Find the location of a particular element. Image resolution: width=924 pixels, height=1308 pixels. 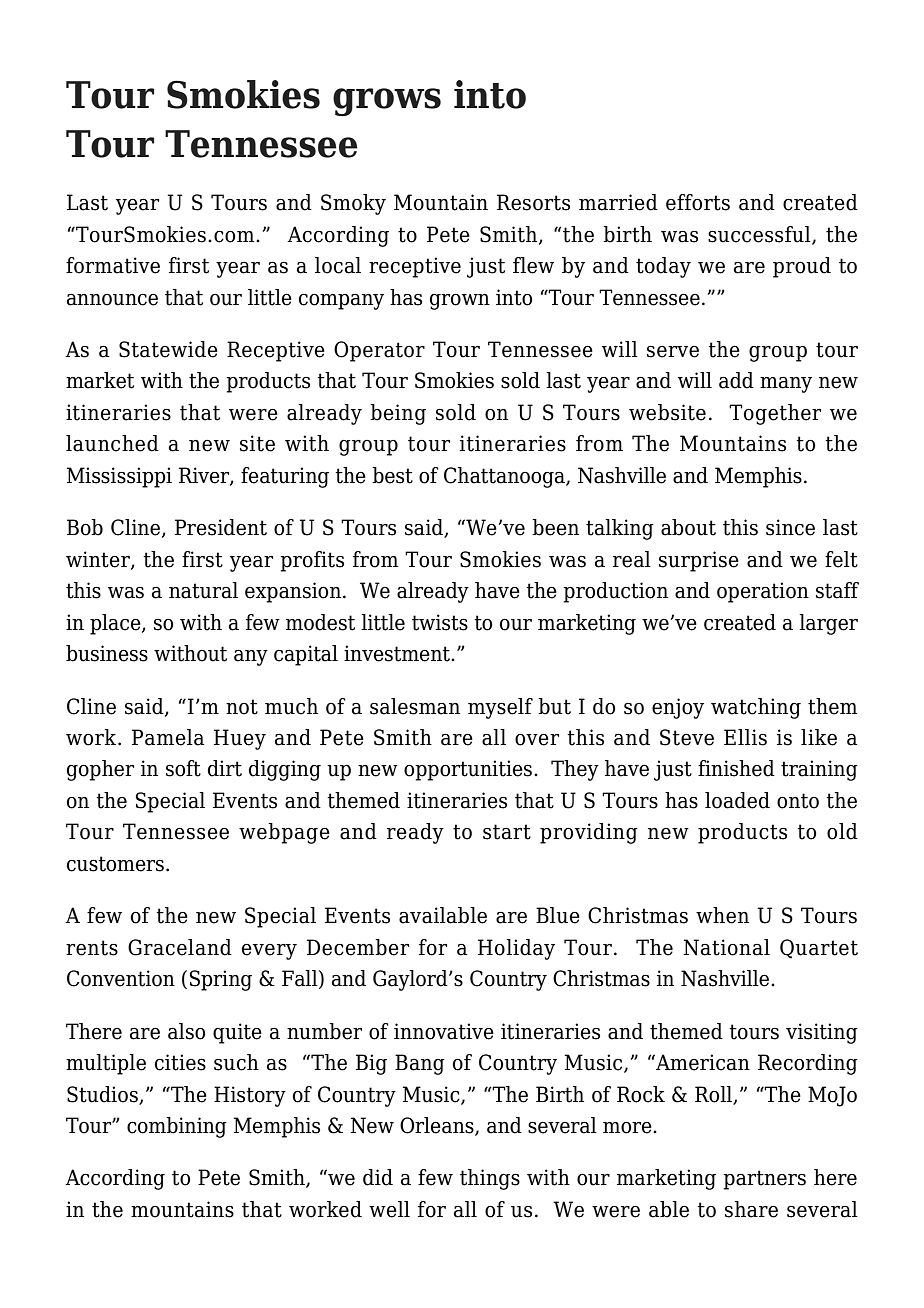

customers is located at coordinates (117, 864).
